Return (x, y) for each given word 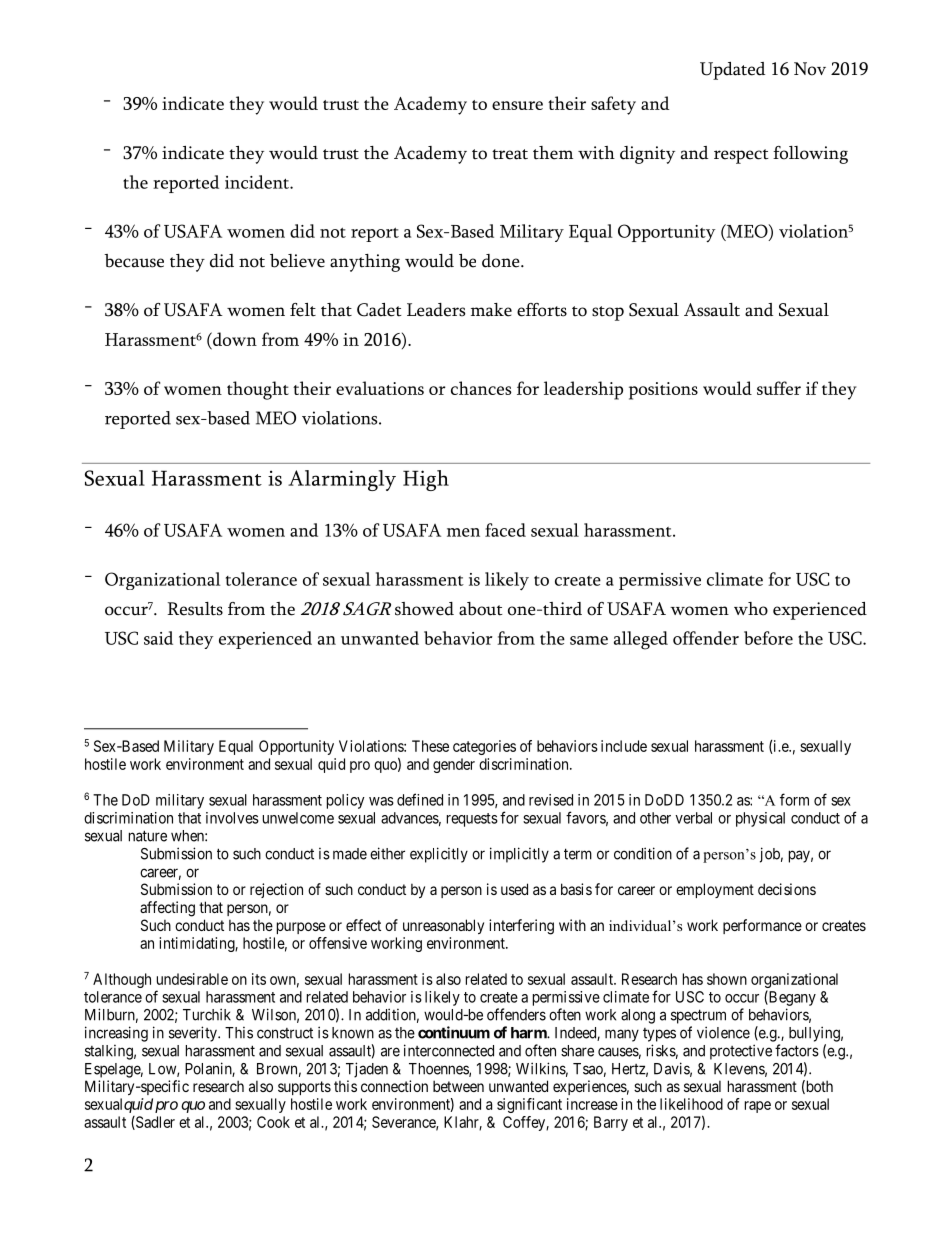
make (491, 310)
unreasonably (443, 926)
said (158, 638)
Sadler (154, 1123)
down (234, 339)
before (768, 638)
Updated (732, 71)
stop (608, 313)
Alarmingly (342, 480)
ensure (517, 105)
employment (715, 890)
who (751, 609)
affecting (167, 909)
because (134, 261)
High (426, 480)
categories (484, 747)
